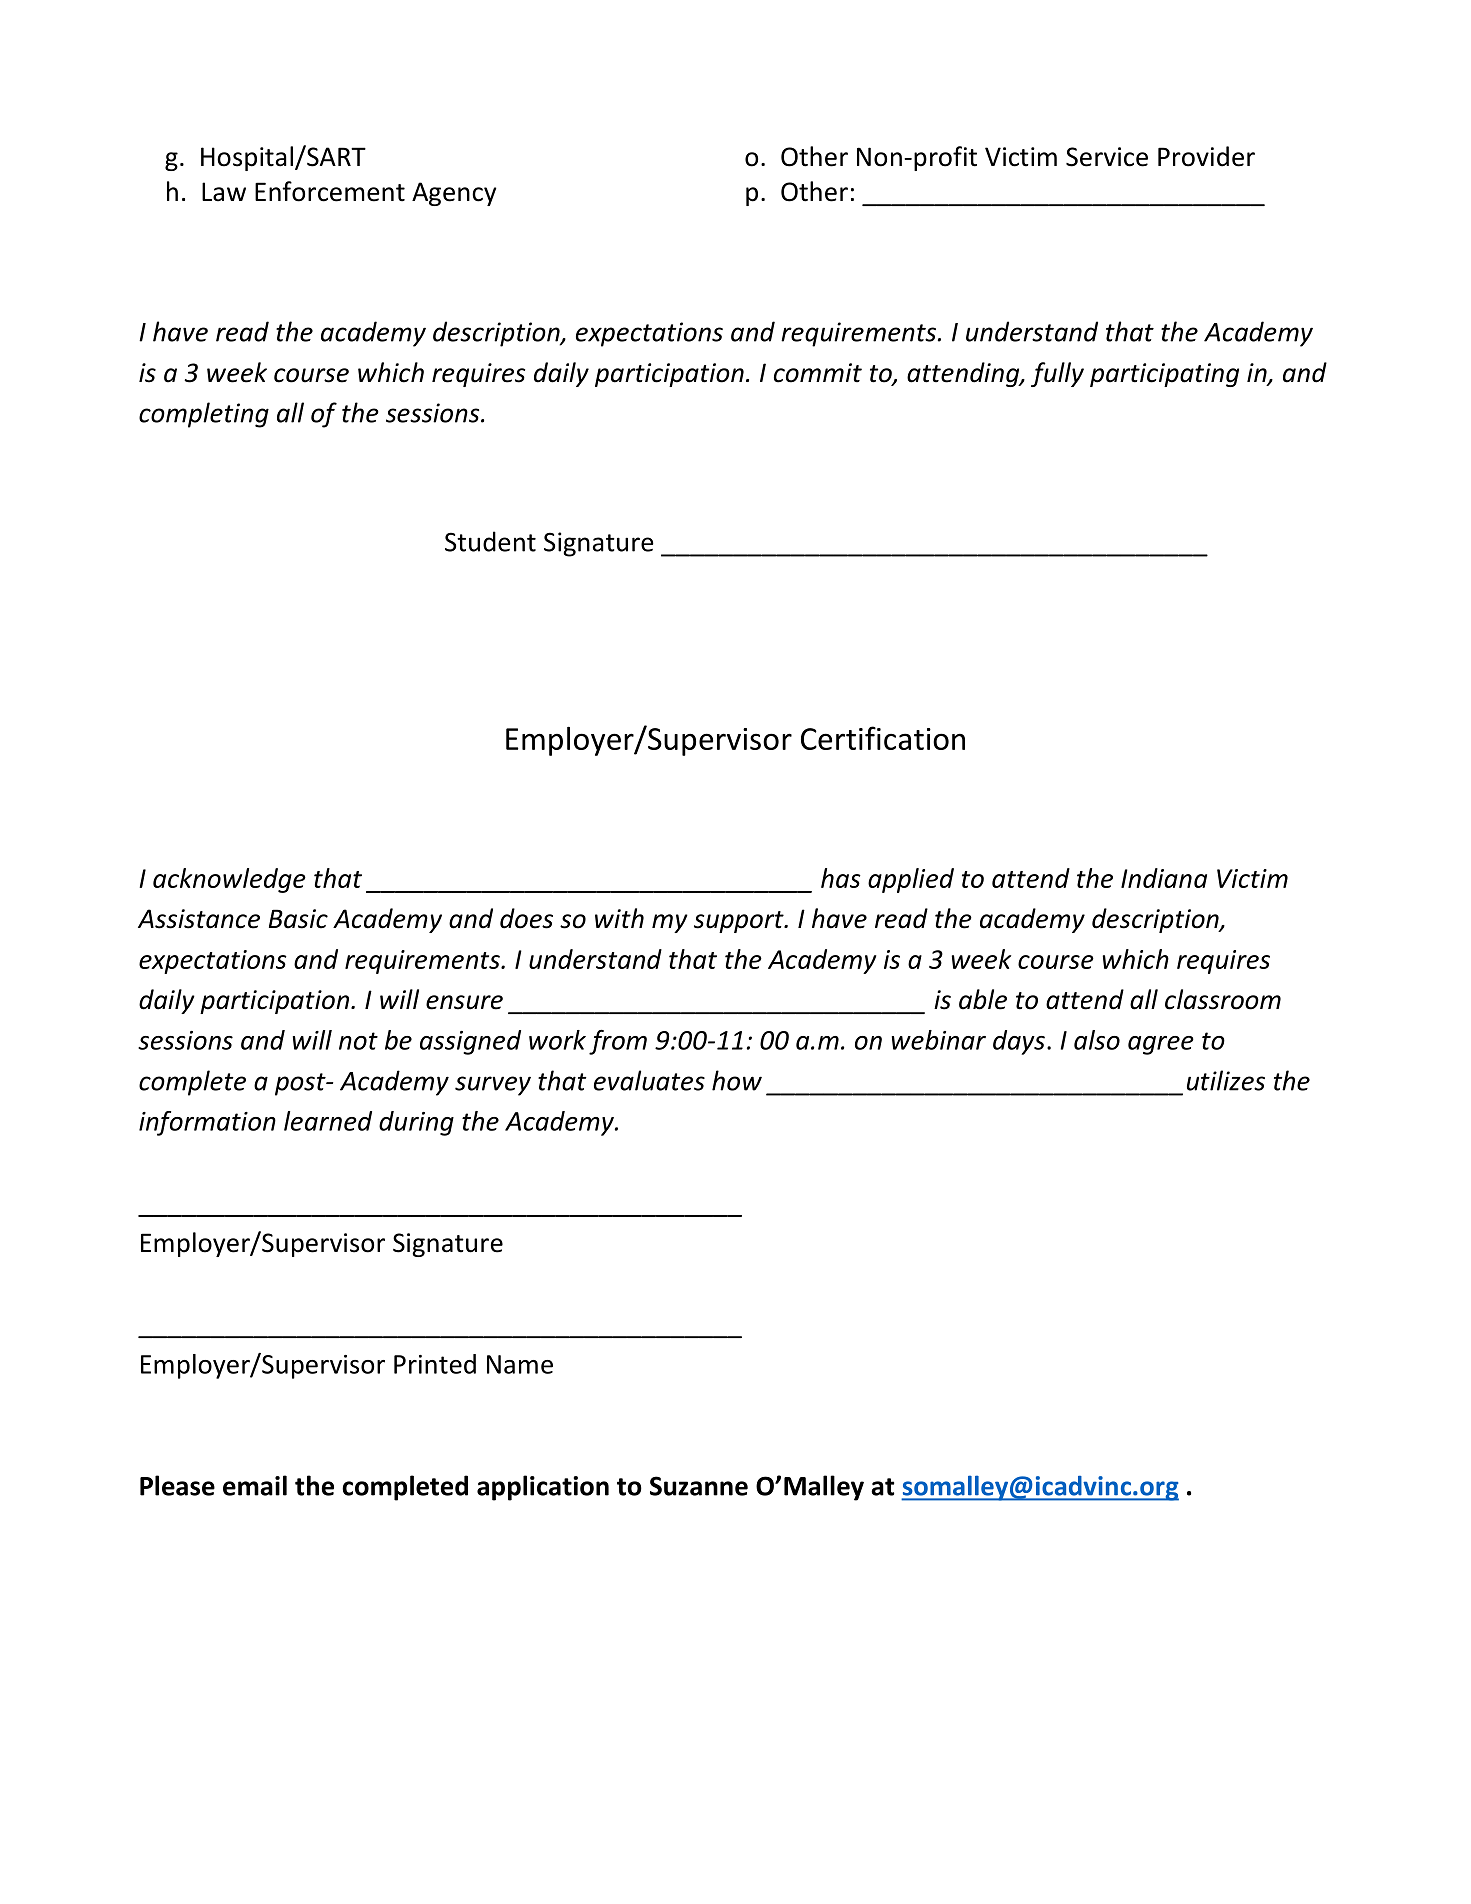 The height and width of the screenshot is (1904, 1471). What do you see at coordinates (1164, 878) in the screenshot?
I see `Indiana` at bounding box center [1164, 878].
